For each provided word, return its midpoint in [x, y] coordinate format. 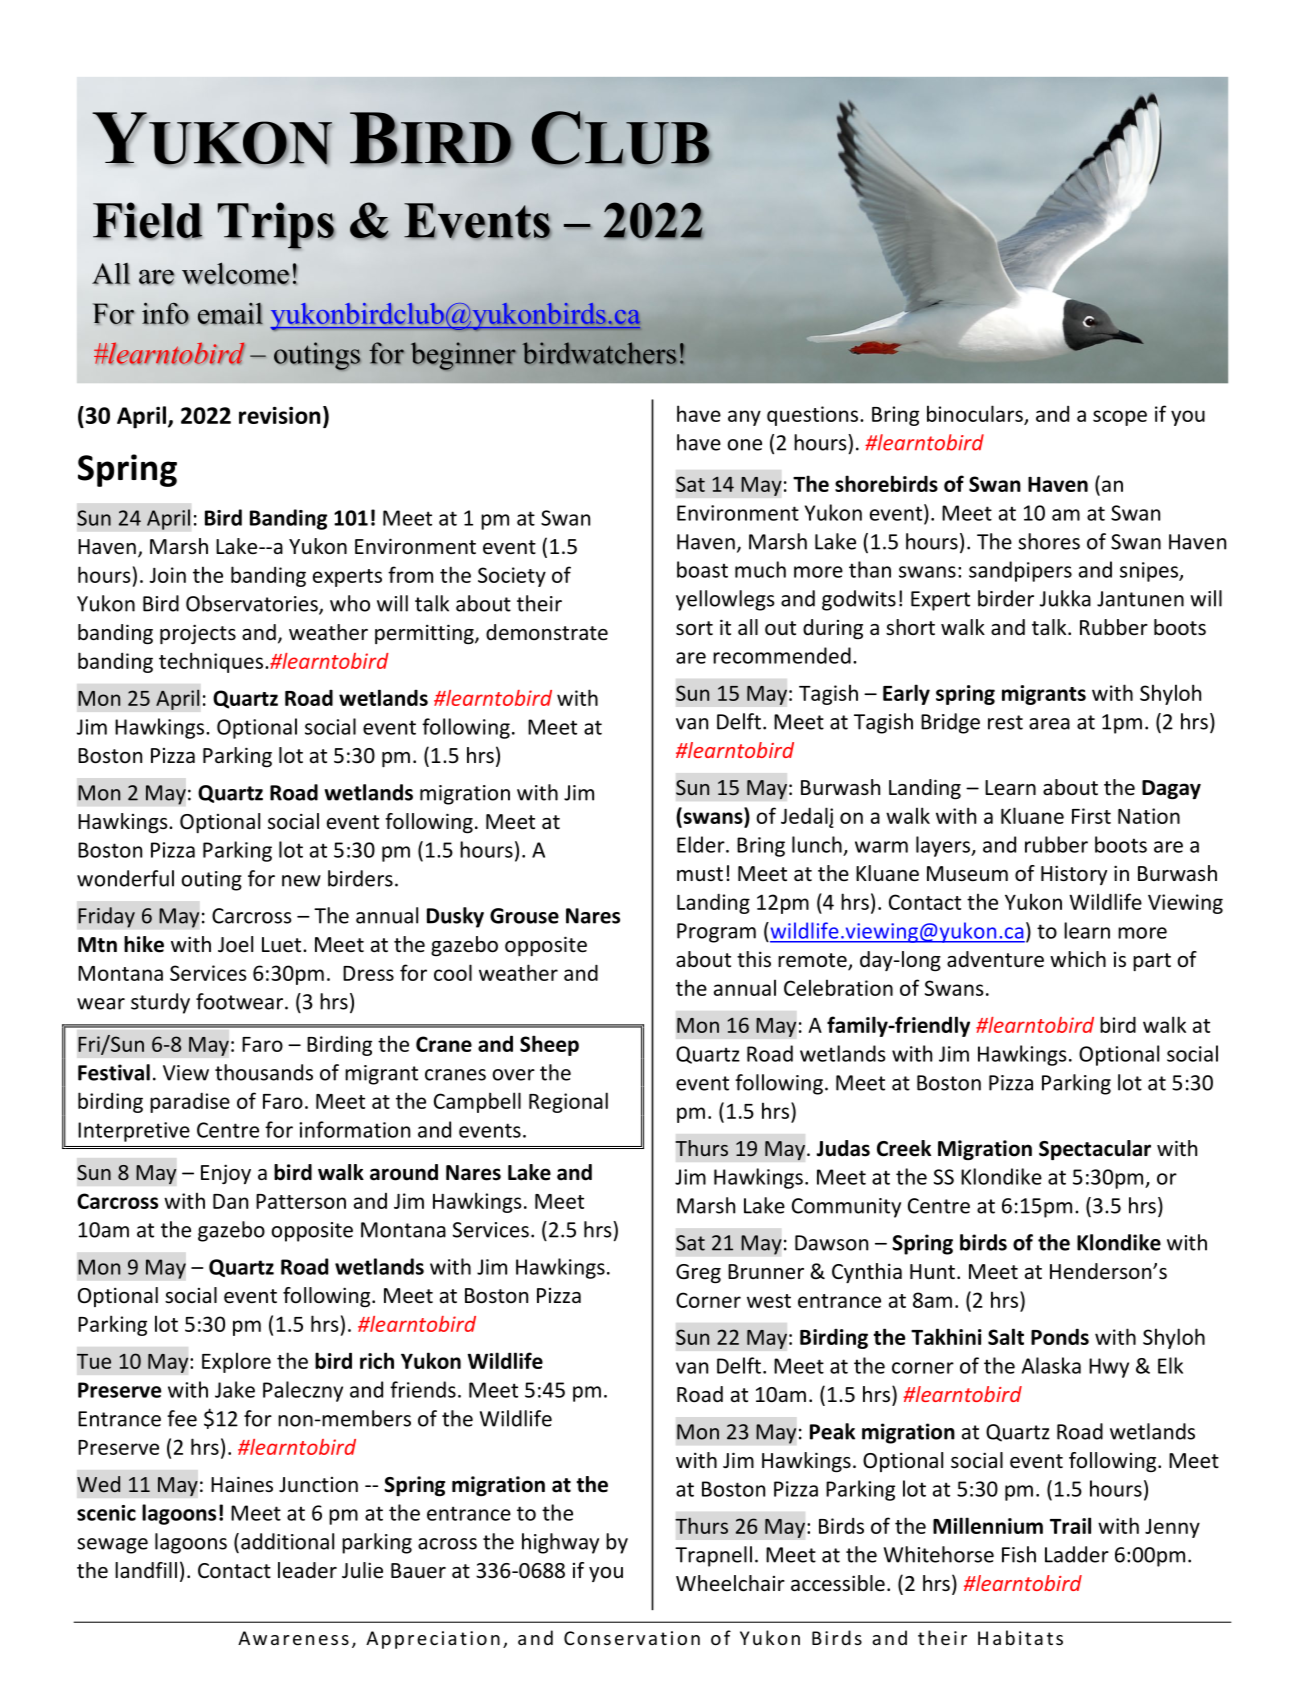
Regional [568, 1102]
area [1049, 724]
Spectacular [1095, 1150]
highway [560, 1543]
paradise [190, 1102]
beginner [463, 356]
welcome [236, 273]
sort [694, 628]
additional [287, 1541]
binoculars [975, 413]
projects [198, 634]
